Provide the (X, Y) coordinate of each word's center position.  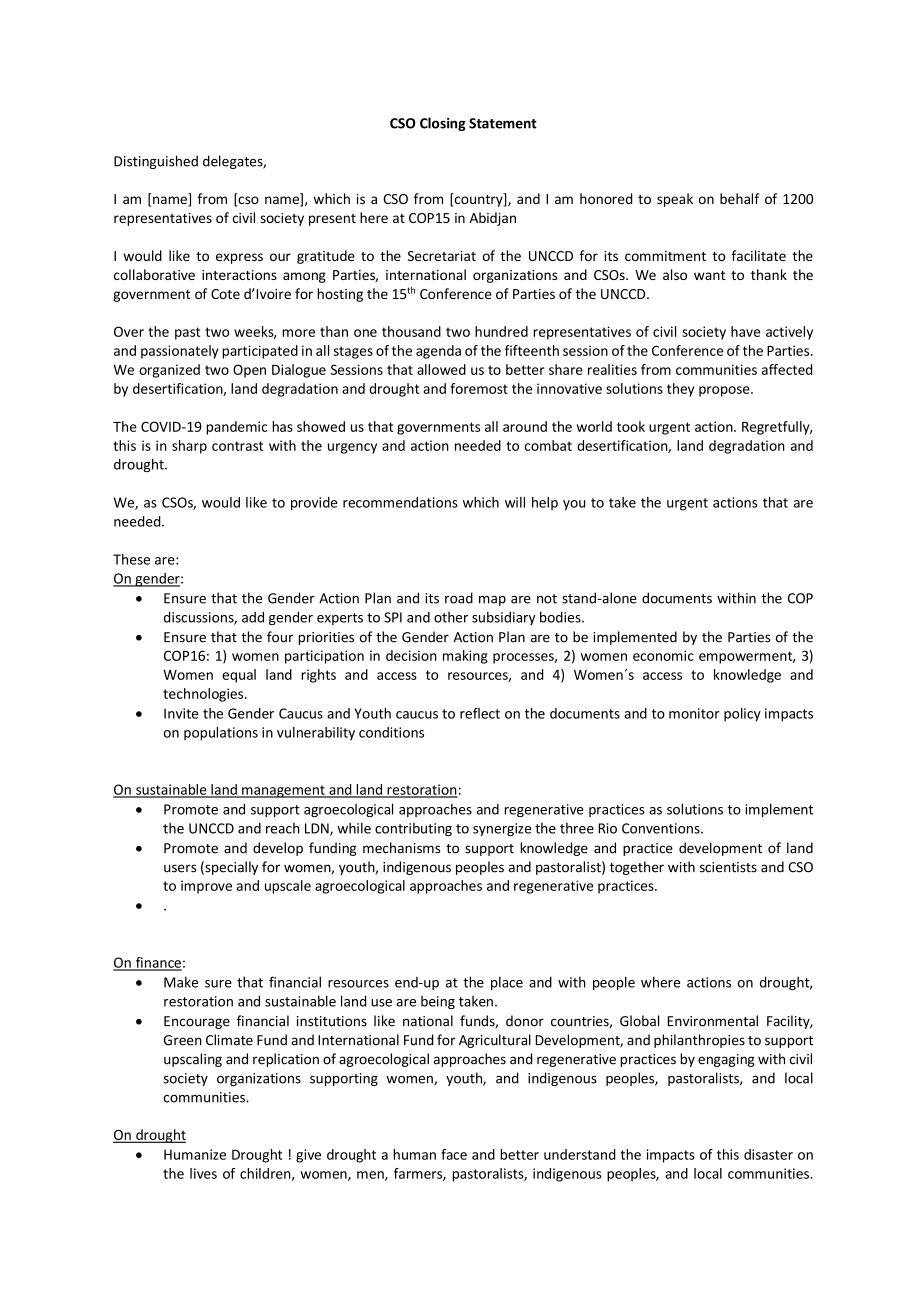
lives (203, 1173)
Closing (443, 124)
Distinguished (156, 162)
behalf (739, 198)
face (454, 1154)
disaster (768, 1154)
